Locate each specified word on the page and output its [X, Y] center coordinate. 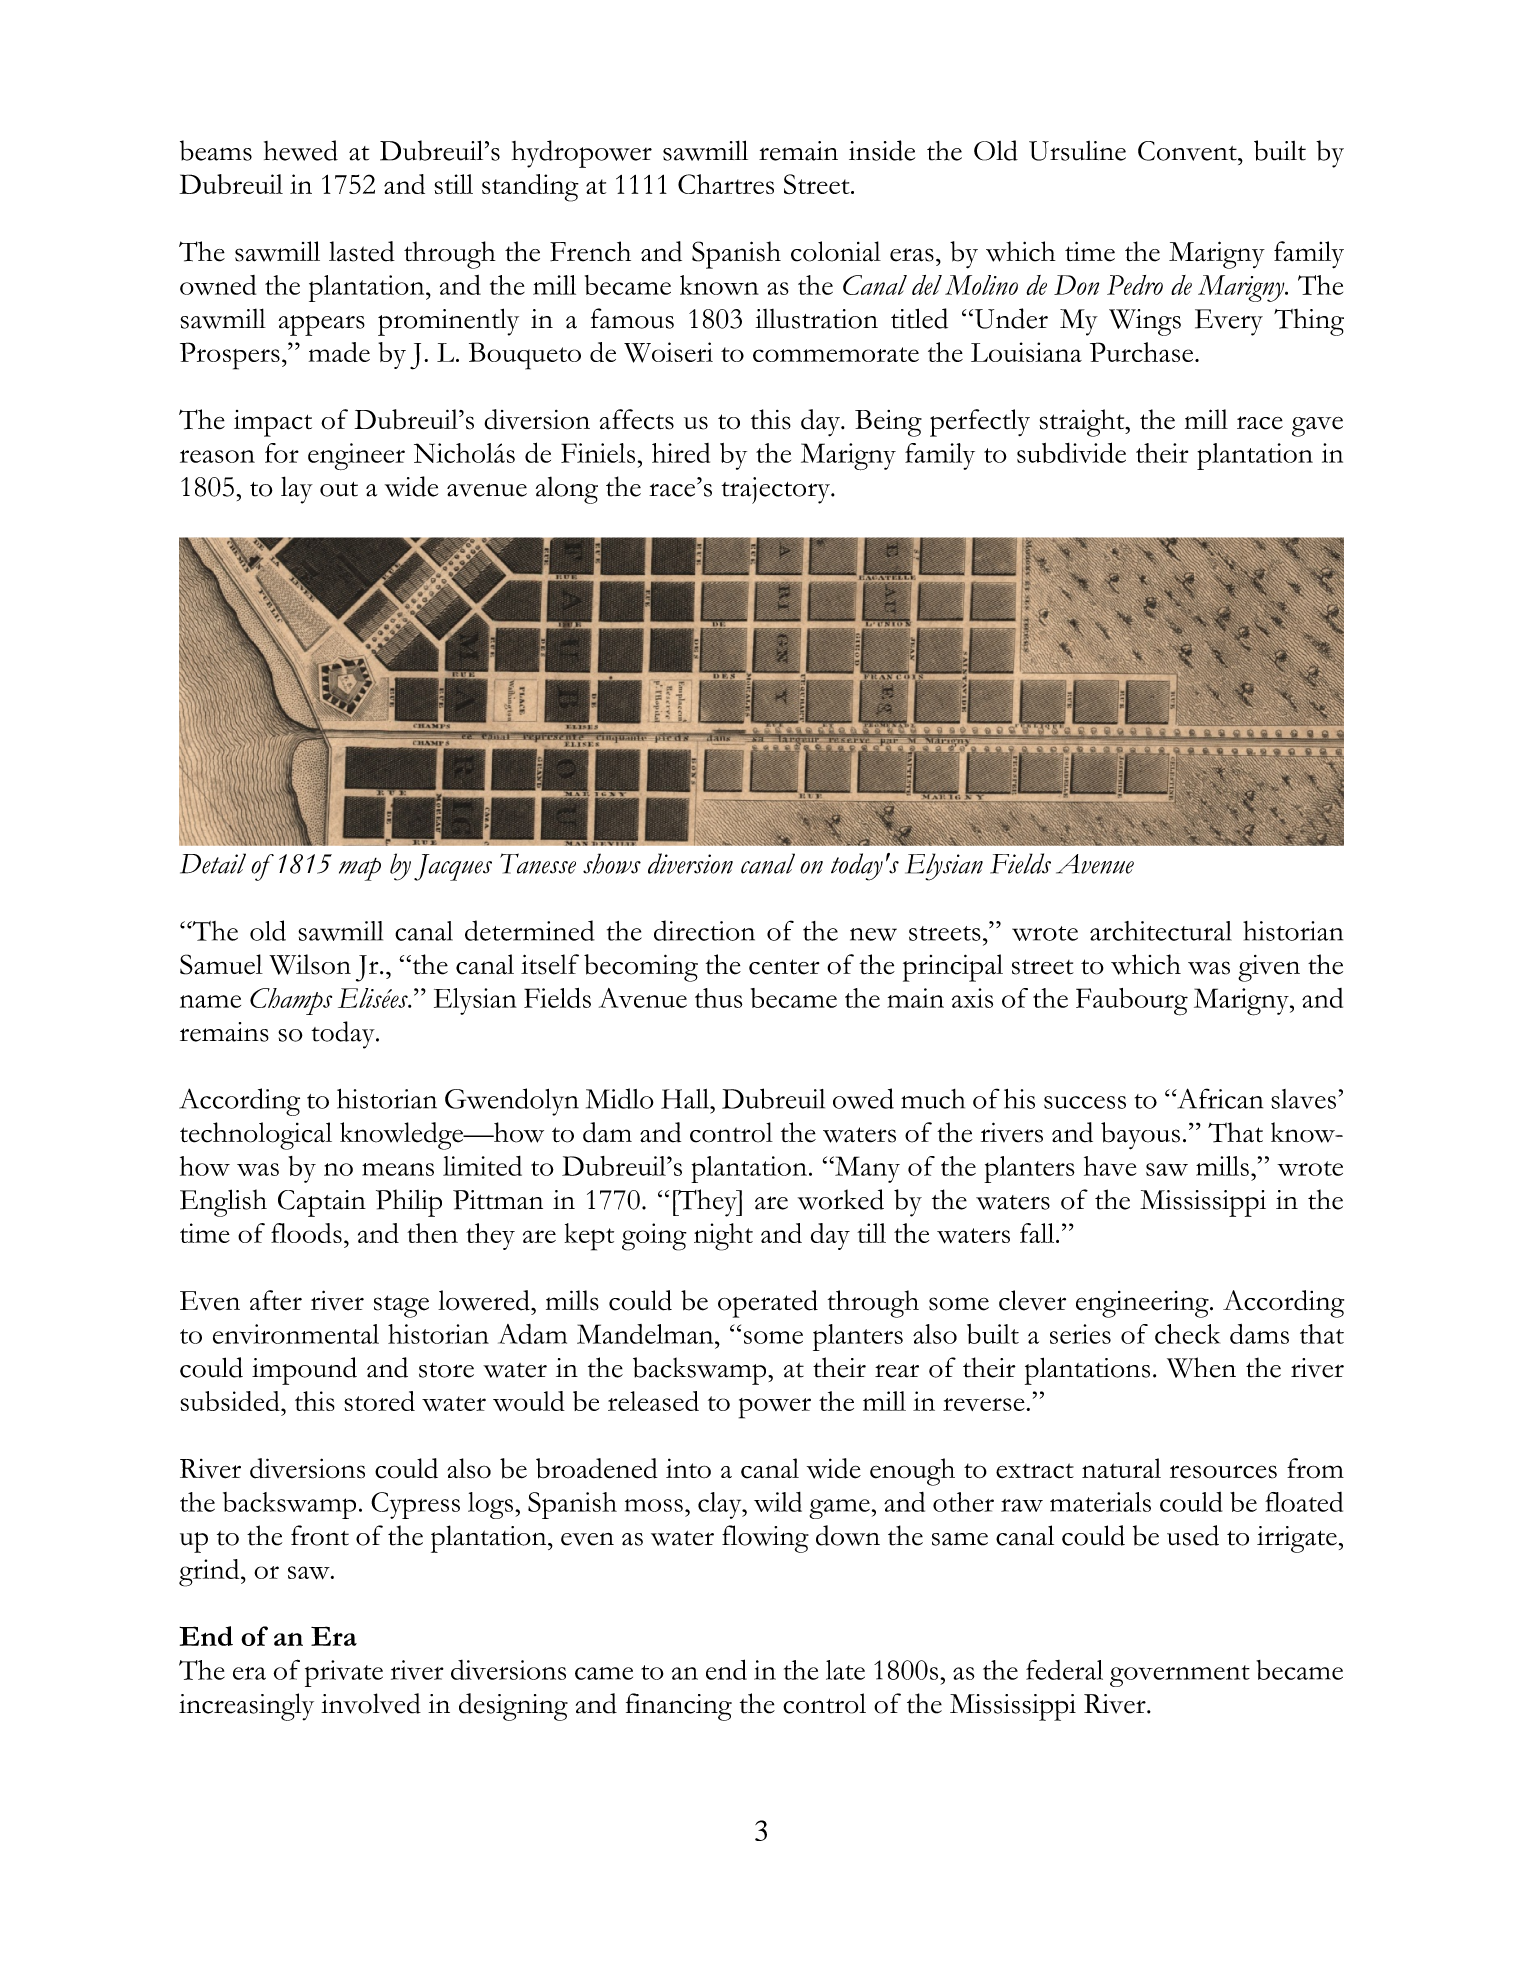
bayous [1140, 1136]
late [845, 1670]
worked [841, 1199]
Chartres [726, 184]
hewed [301, 150]
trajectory [777, 490]
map [360, 869]
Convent [1188, 151]
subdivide [1071, 452]
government [1180, 1676]
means [398, 1169]
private [344, 1673]
